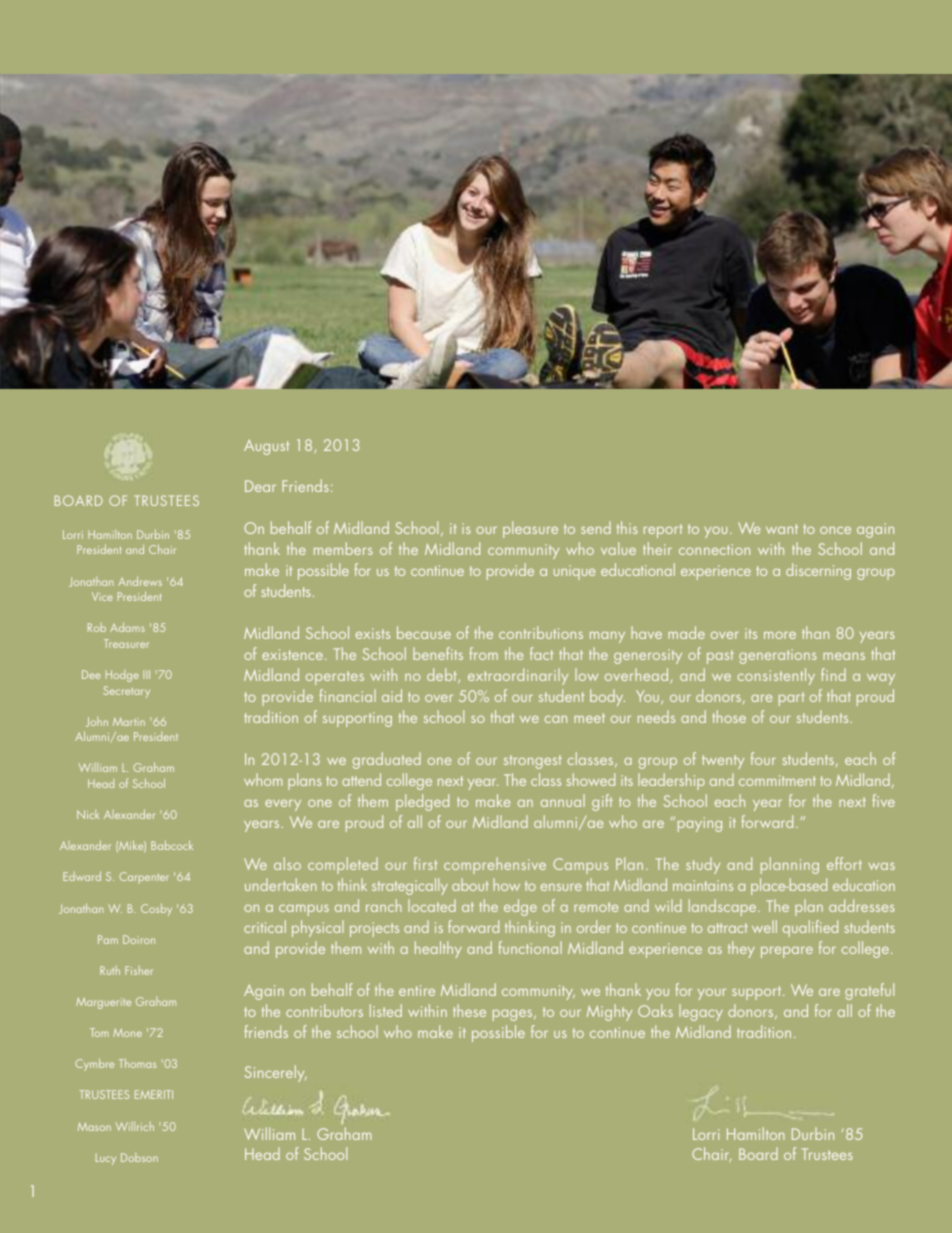 This image has width=952, height=1233. What do you see at coordinates (146, 674) in the image?
I see `III` at bounding box center [146, 674].
